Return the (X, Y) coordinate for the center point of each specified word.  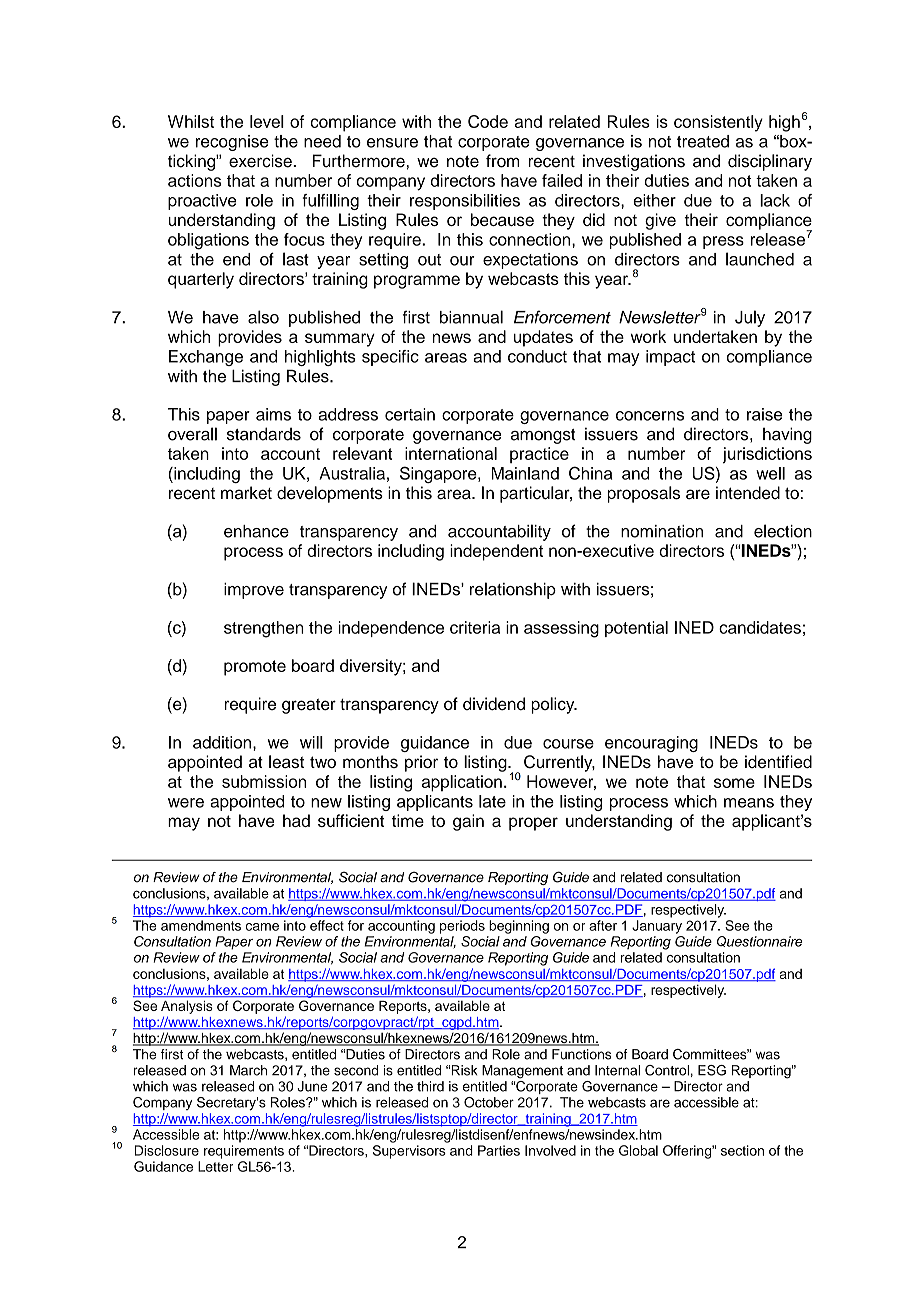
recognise (232, 143)
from (503, 161)
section (742, 1150)
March (248, 1070)
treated (703, 141)
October (489, 1102)
